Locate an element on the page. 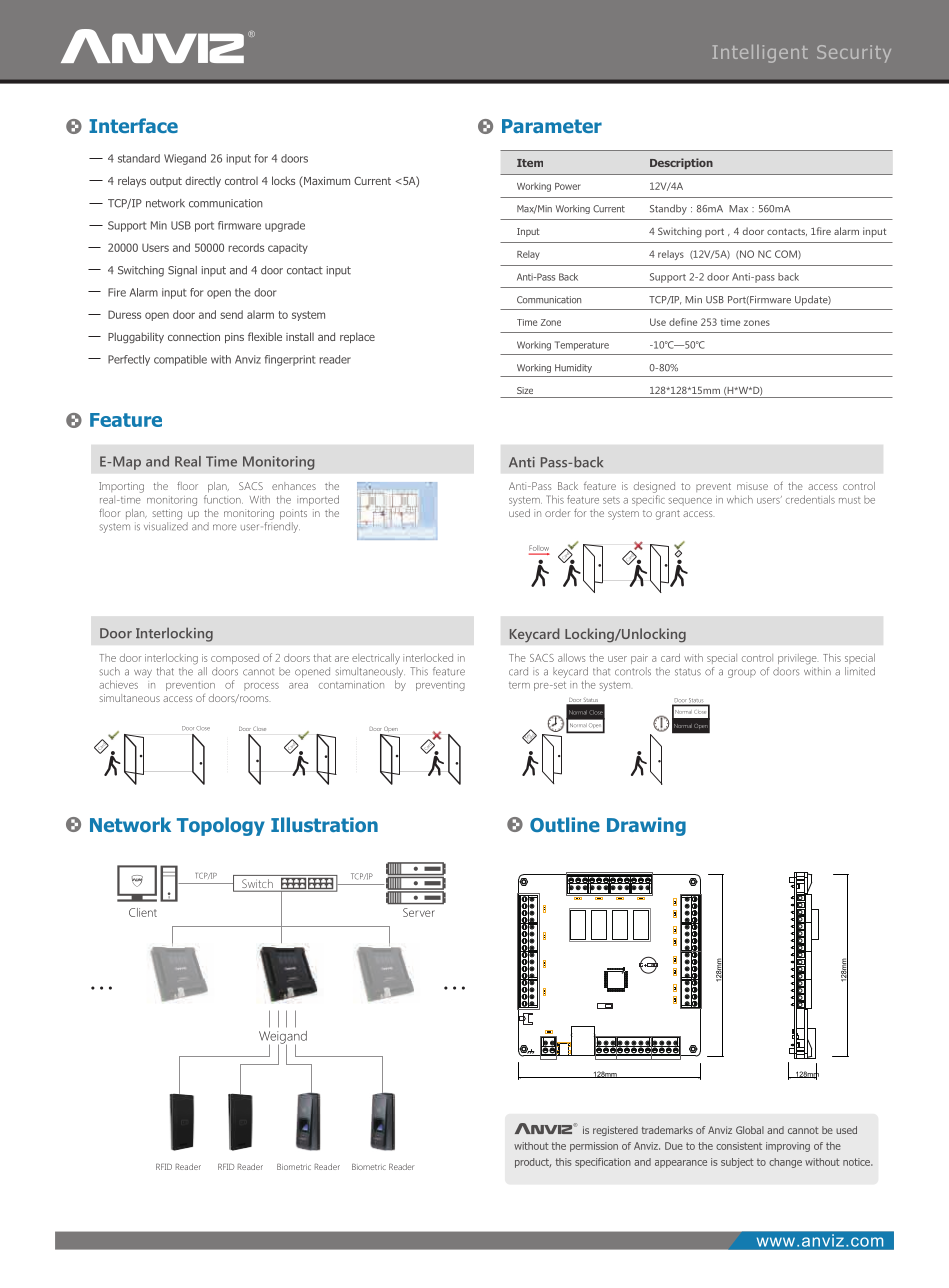 The height and width of the image is (1288, 949). composed is located at coordinates (235, 659).
